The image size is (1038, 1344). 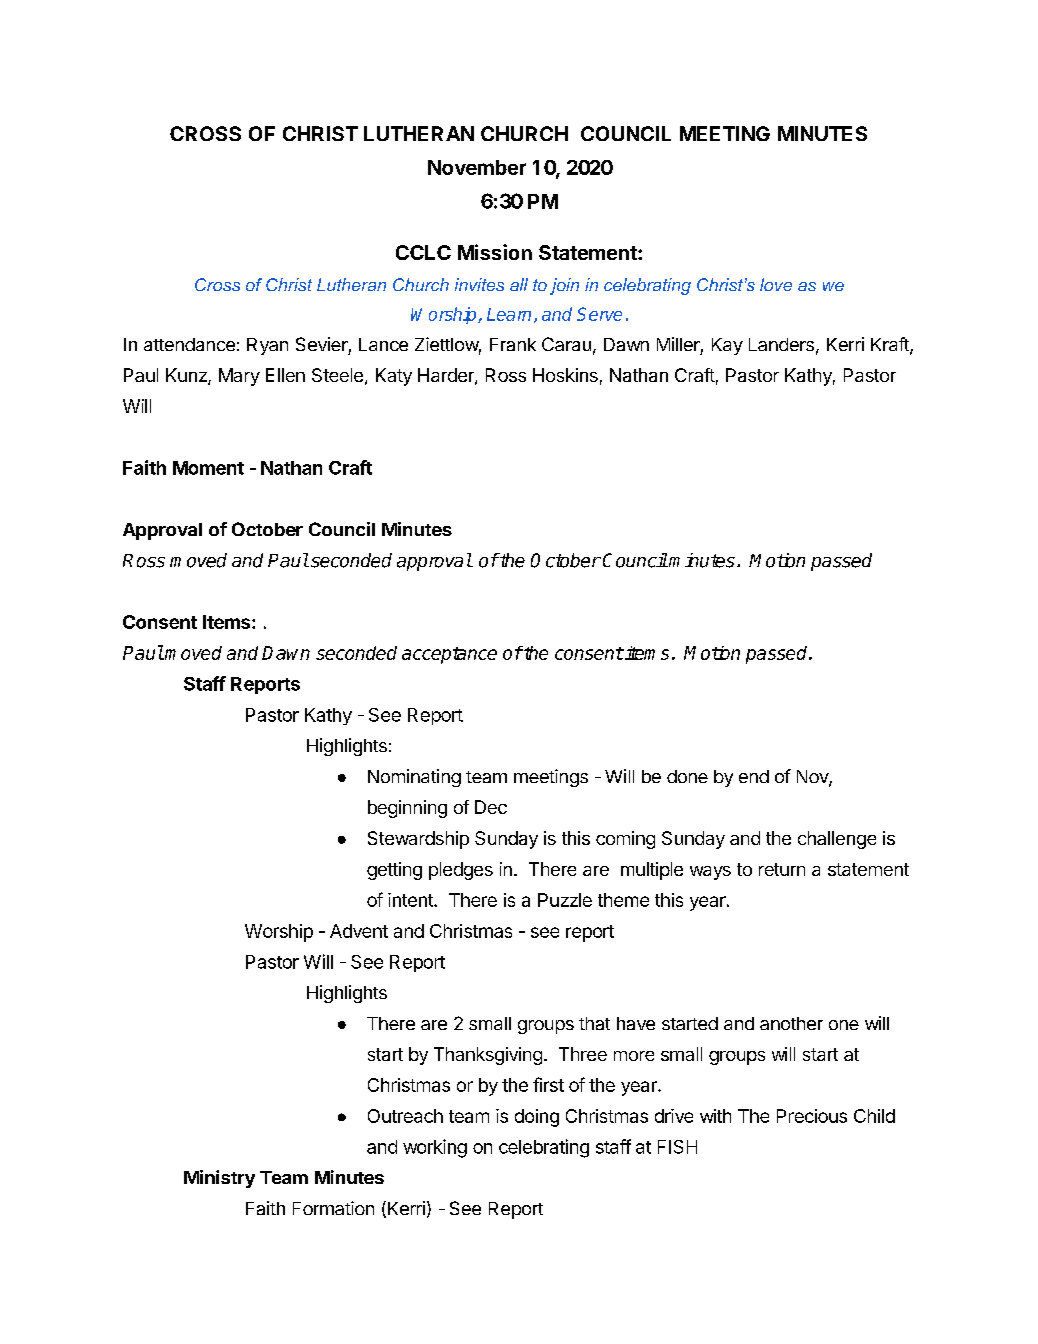 I want to click on Landers, so click(x=781, y=344).
